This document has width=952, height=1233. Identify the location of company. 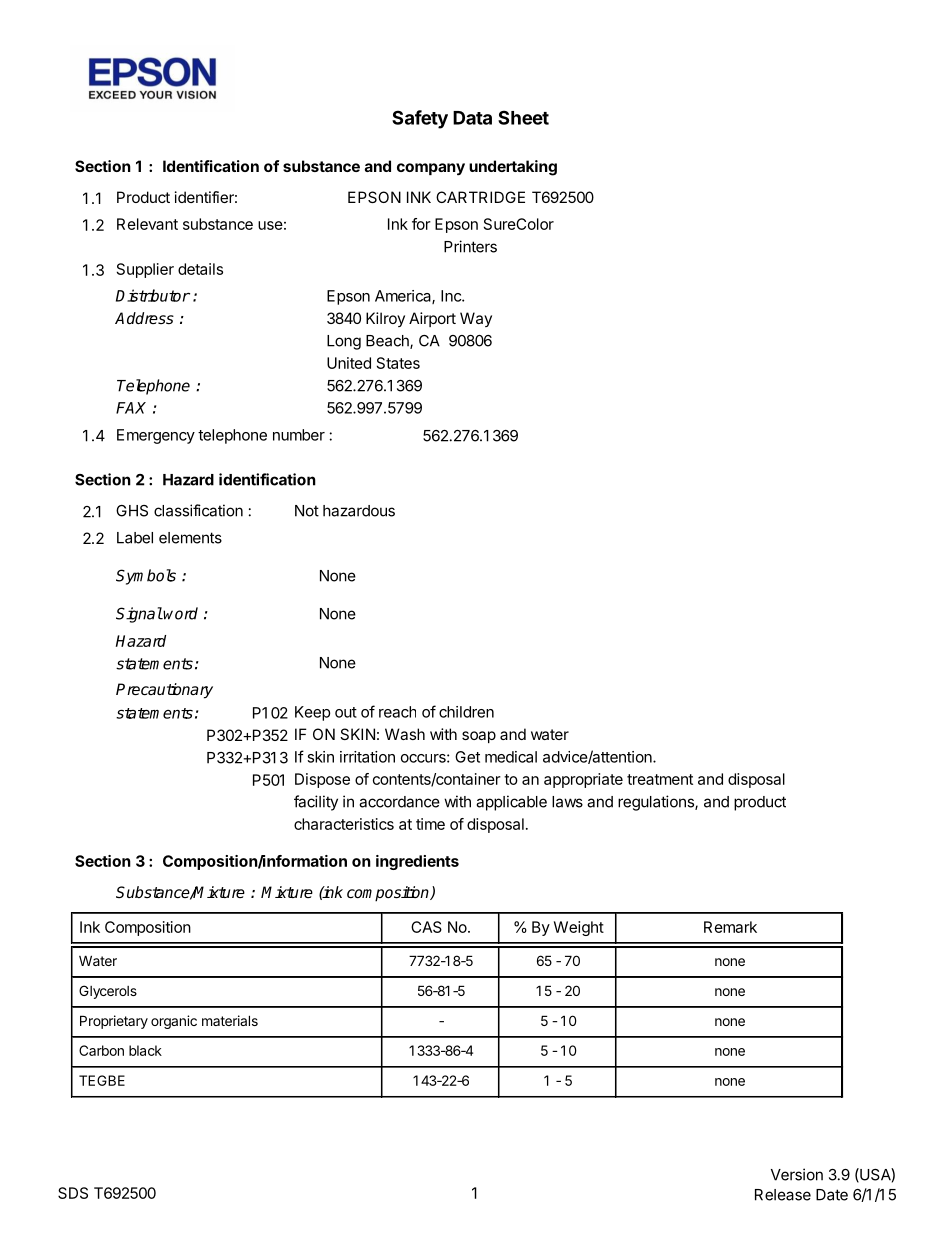
(431, 169).
